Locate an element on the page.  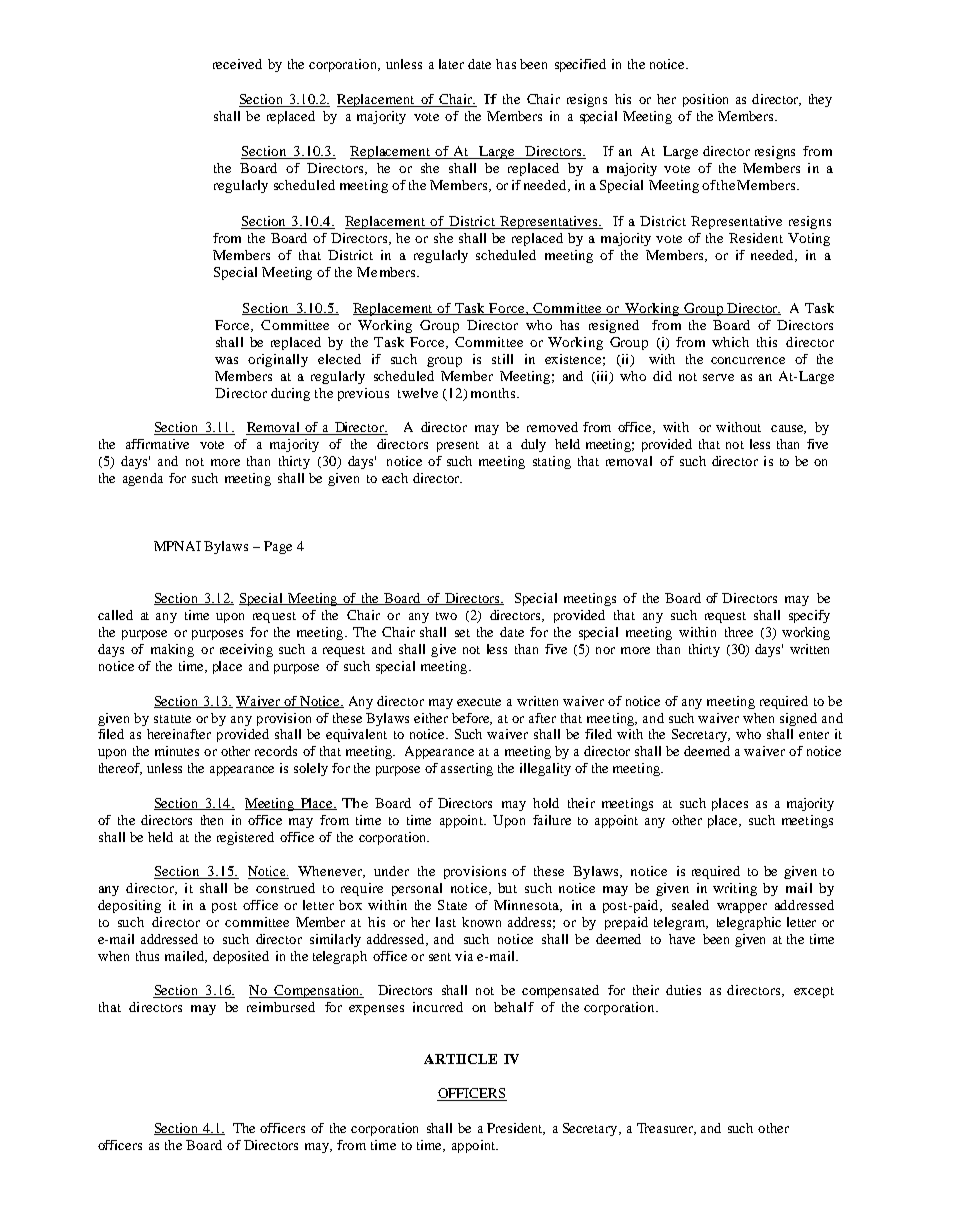
position is located at coordinates (705, 100).
